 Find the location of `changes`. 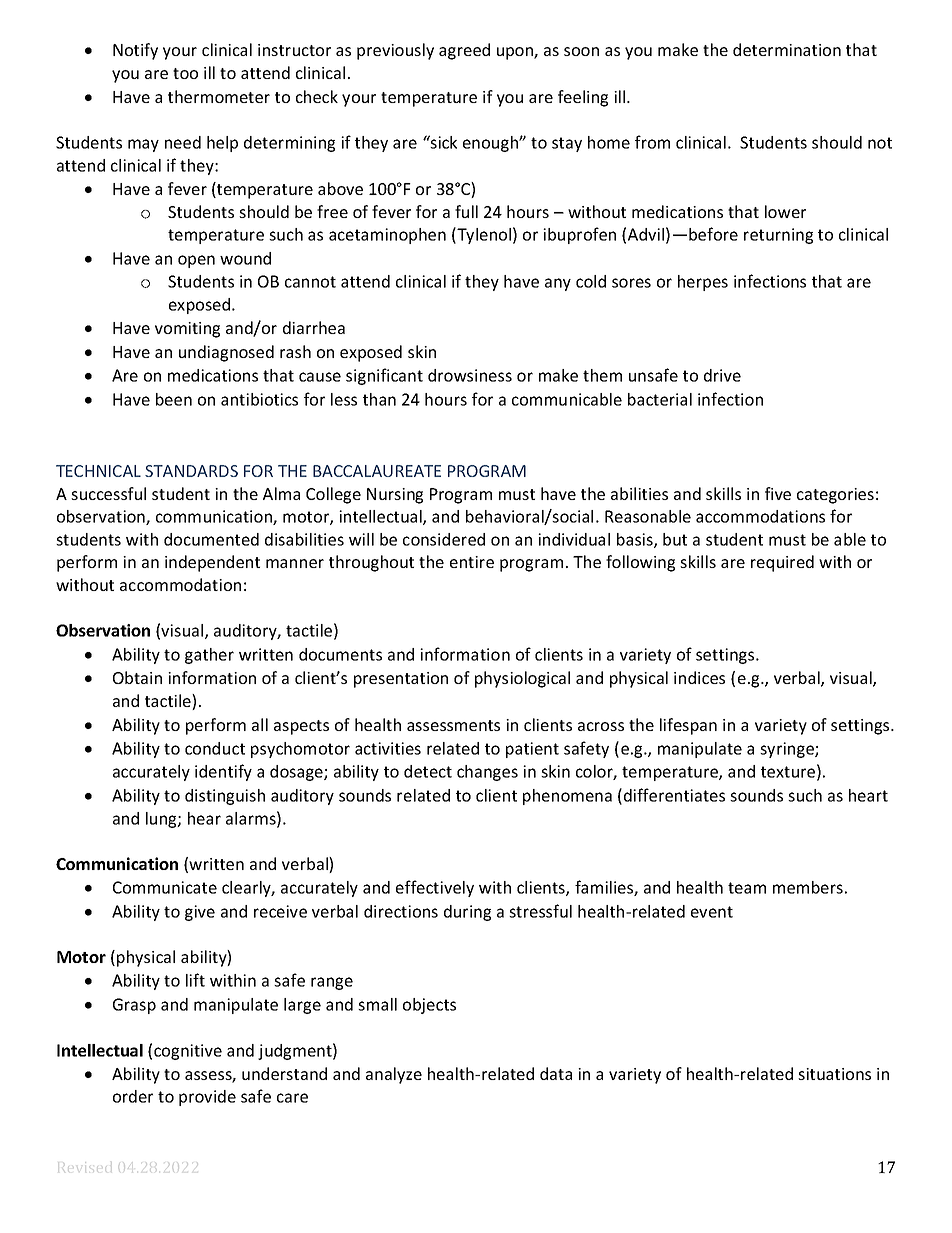

changes is located at coordinates (487, 773).
